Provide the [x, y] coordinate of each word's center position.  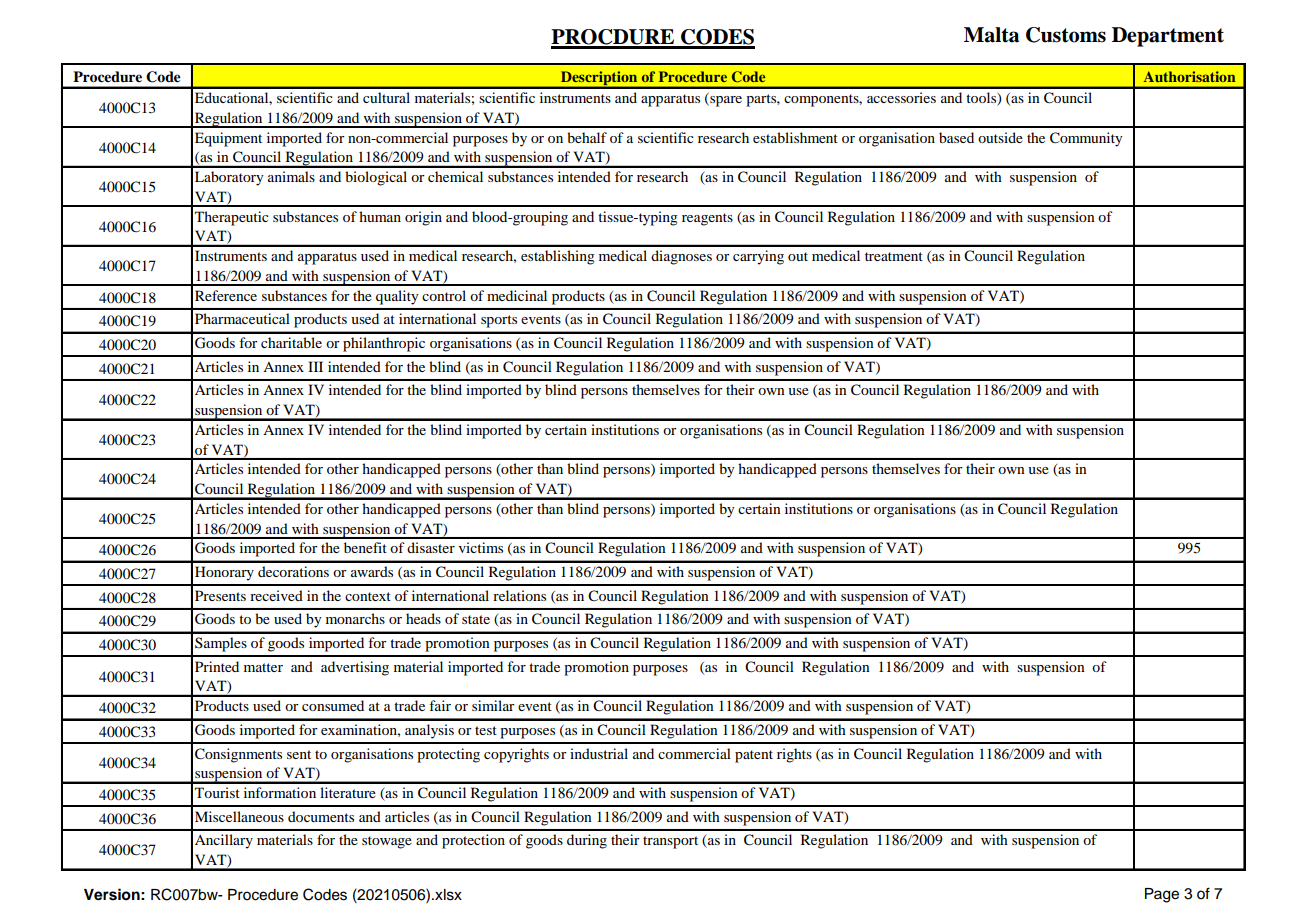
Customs [1066, 35]
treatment [894, 256]
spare [725, 101]
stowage [387, 842]
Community [1086, 139]
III [315, 366]
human [380, 216]
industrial [599, 753]
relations [519, 595]
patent [754, 756]
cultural [386, 97]
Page [1162, 895]
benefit [365, 547]
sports [499, 321]
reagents [707, 219]
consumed [333, 705]
